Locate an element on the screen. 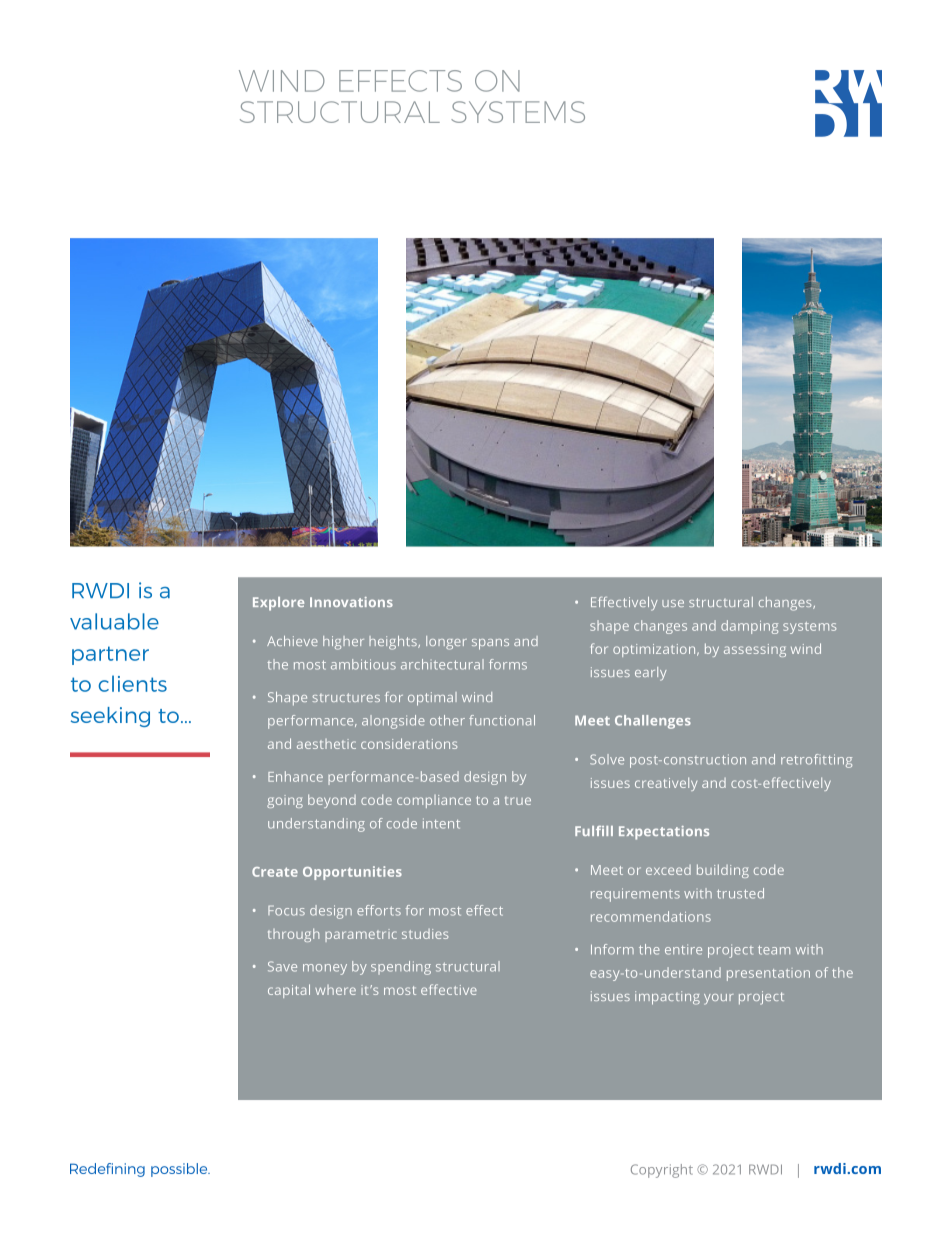 This screenshot has height=1233, width=952. considerations is located at coordinates (409, 743).
